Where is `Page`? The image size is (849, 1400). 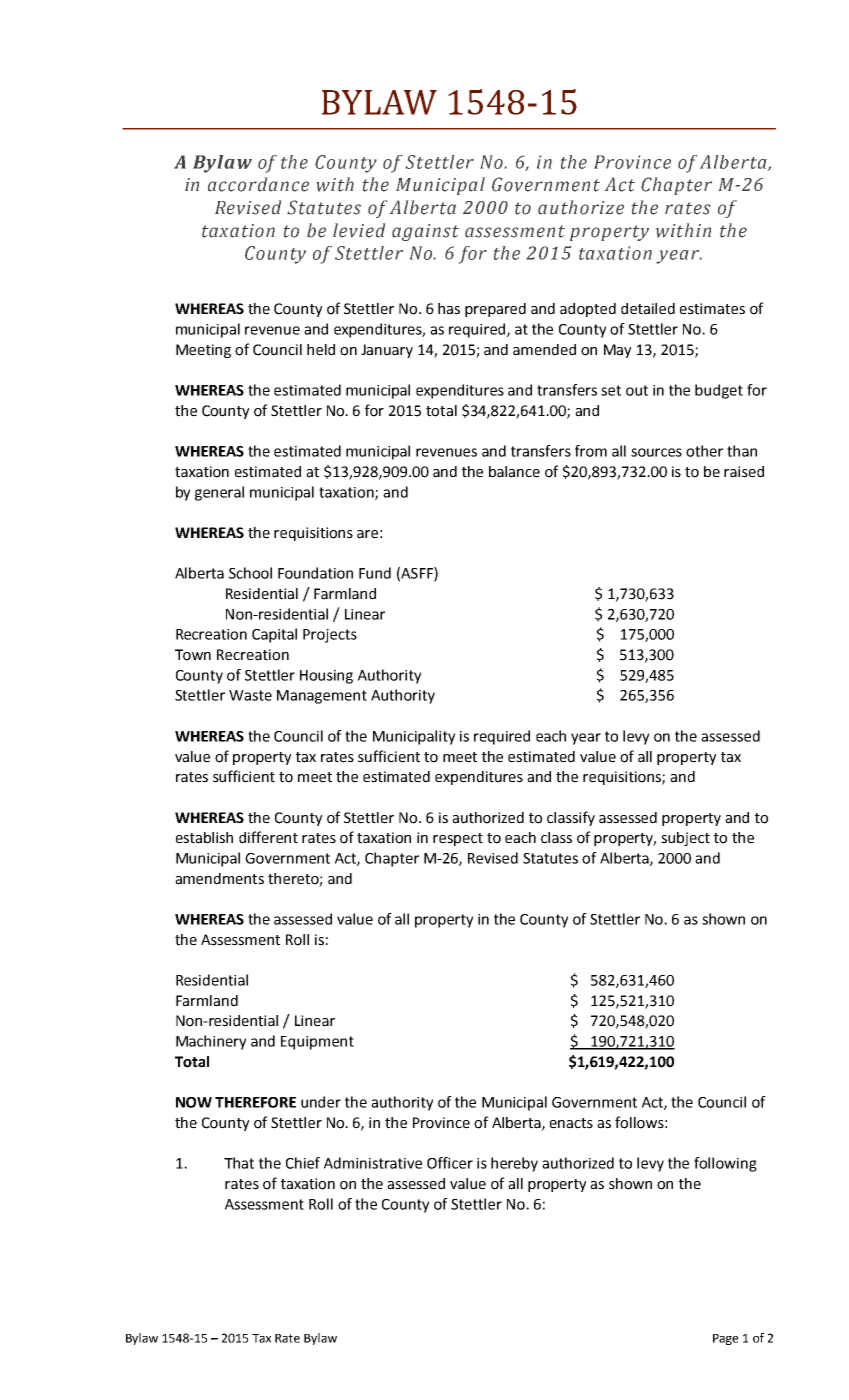 Page is located at coordinates (725, 1339).
